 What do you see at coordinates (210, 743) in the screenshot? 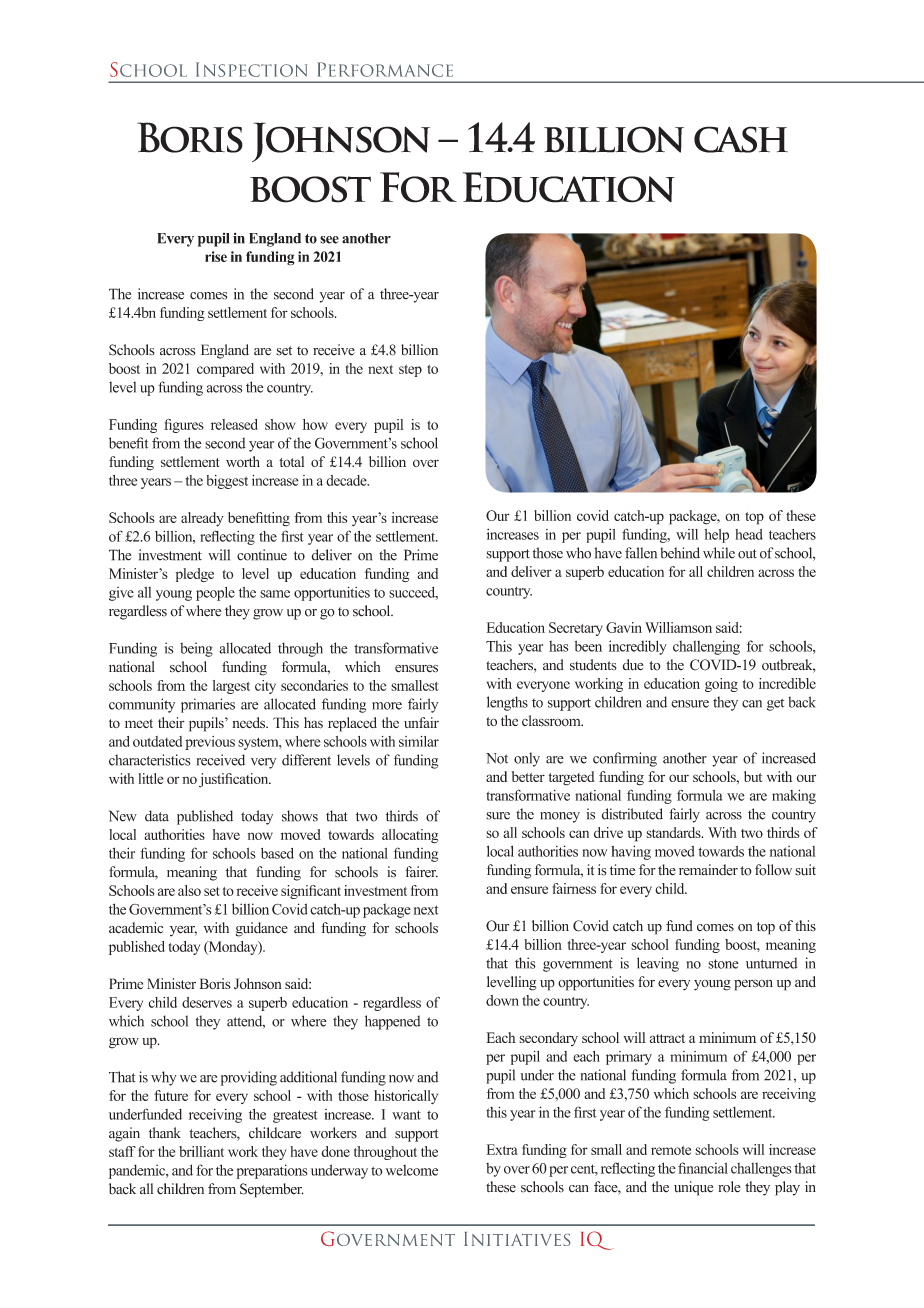
I see `previous` at bounding box center [210, 743].
